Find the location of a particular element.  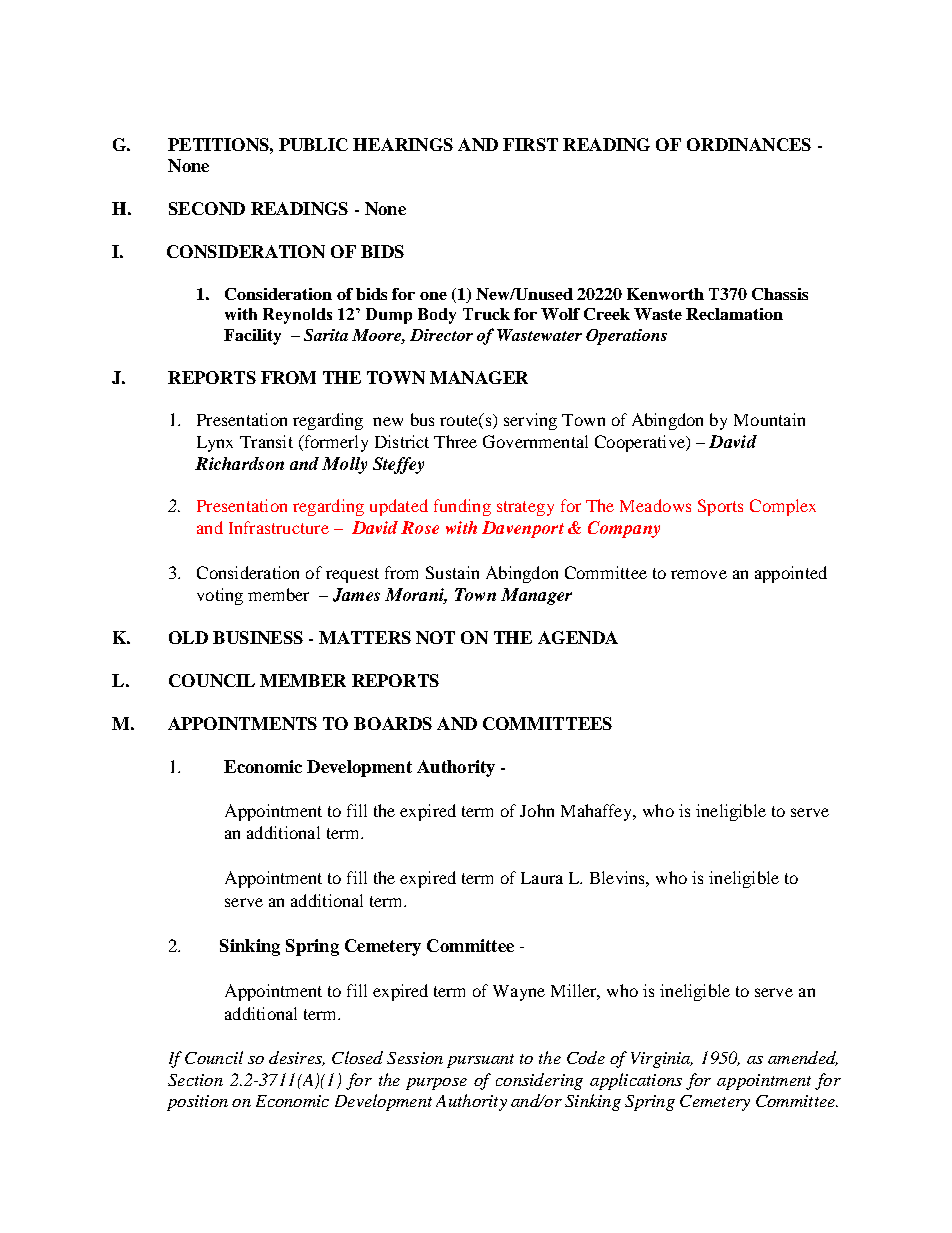

ORDINANCES is located at coordinates (749, 144).
